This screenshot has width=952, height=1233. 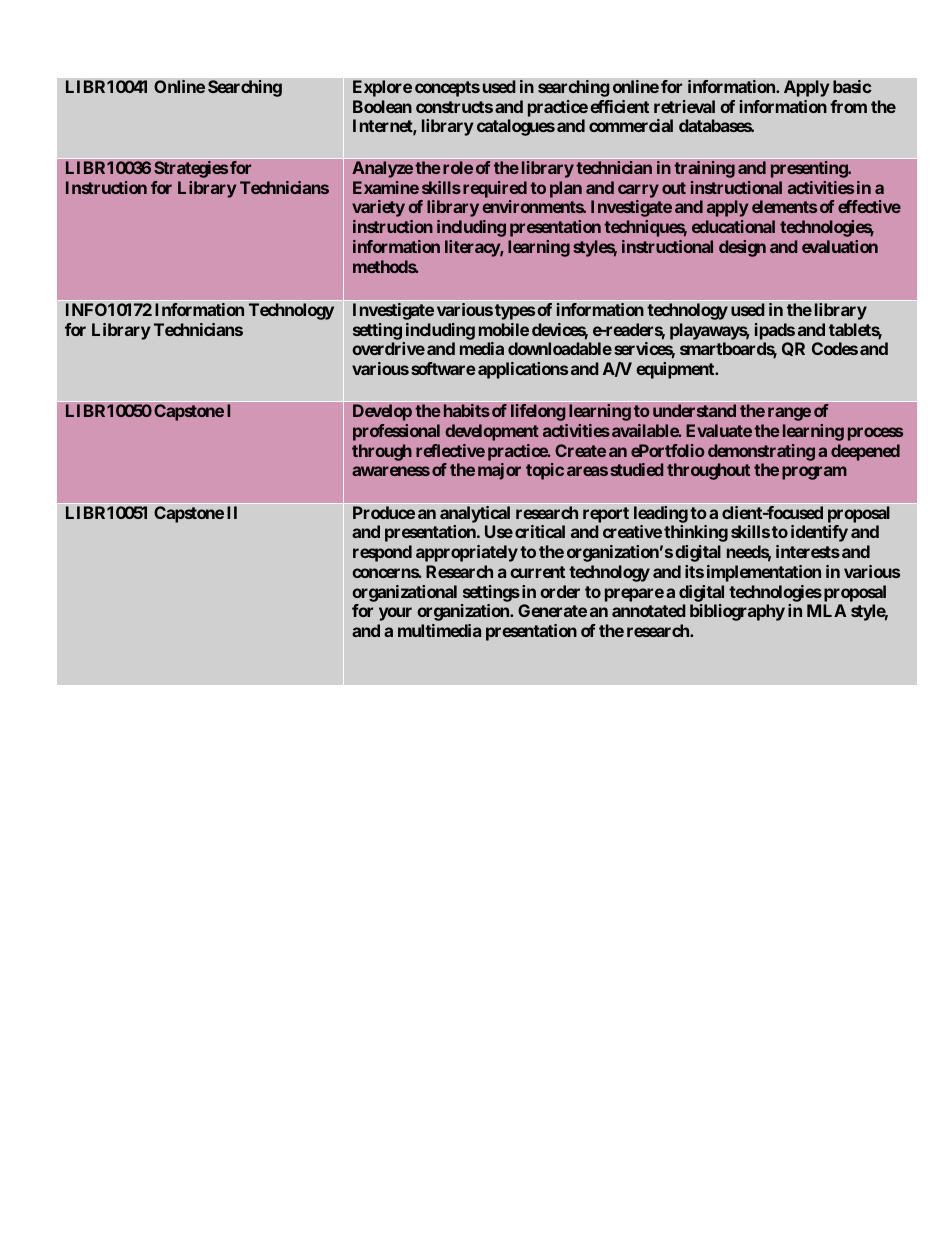 What do you see at coordinates (719, 430) in the screenshot?
I see `Evaluate` at bounding box center [719, 430].
